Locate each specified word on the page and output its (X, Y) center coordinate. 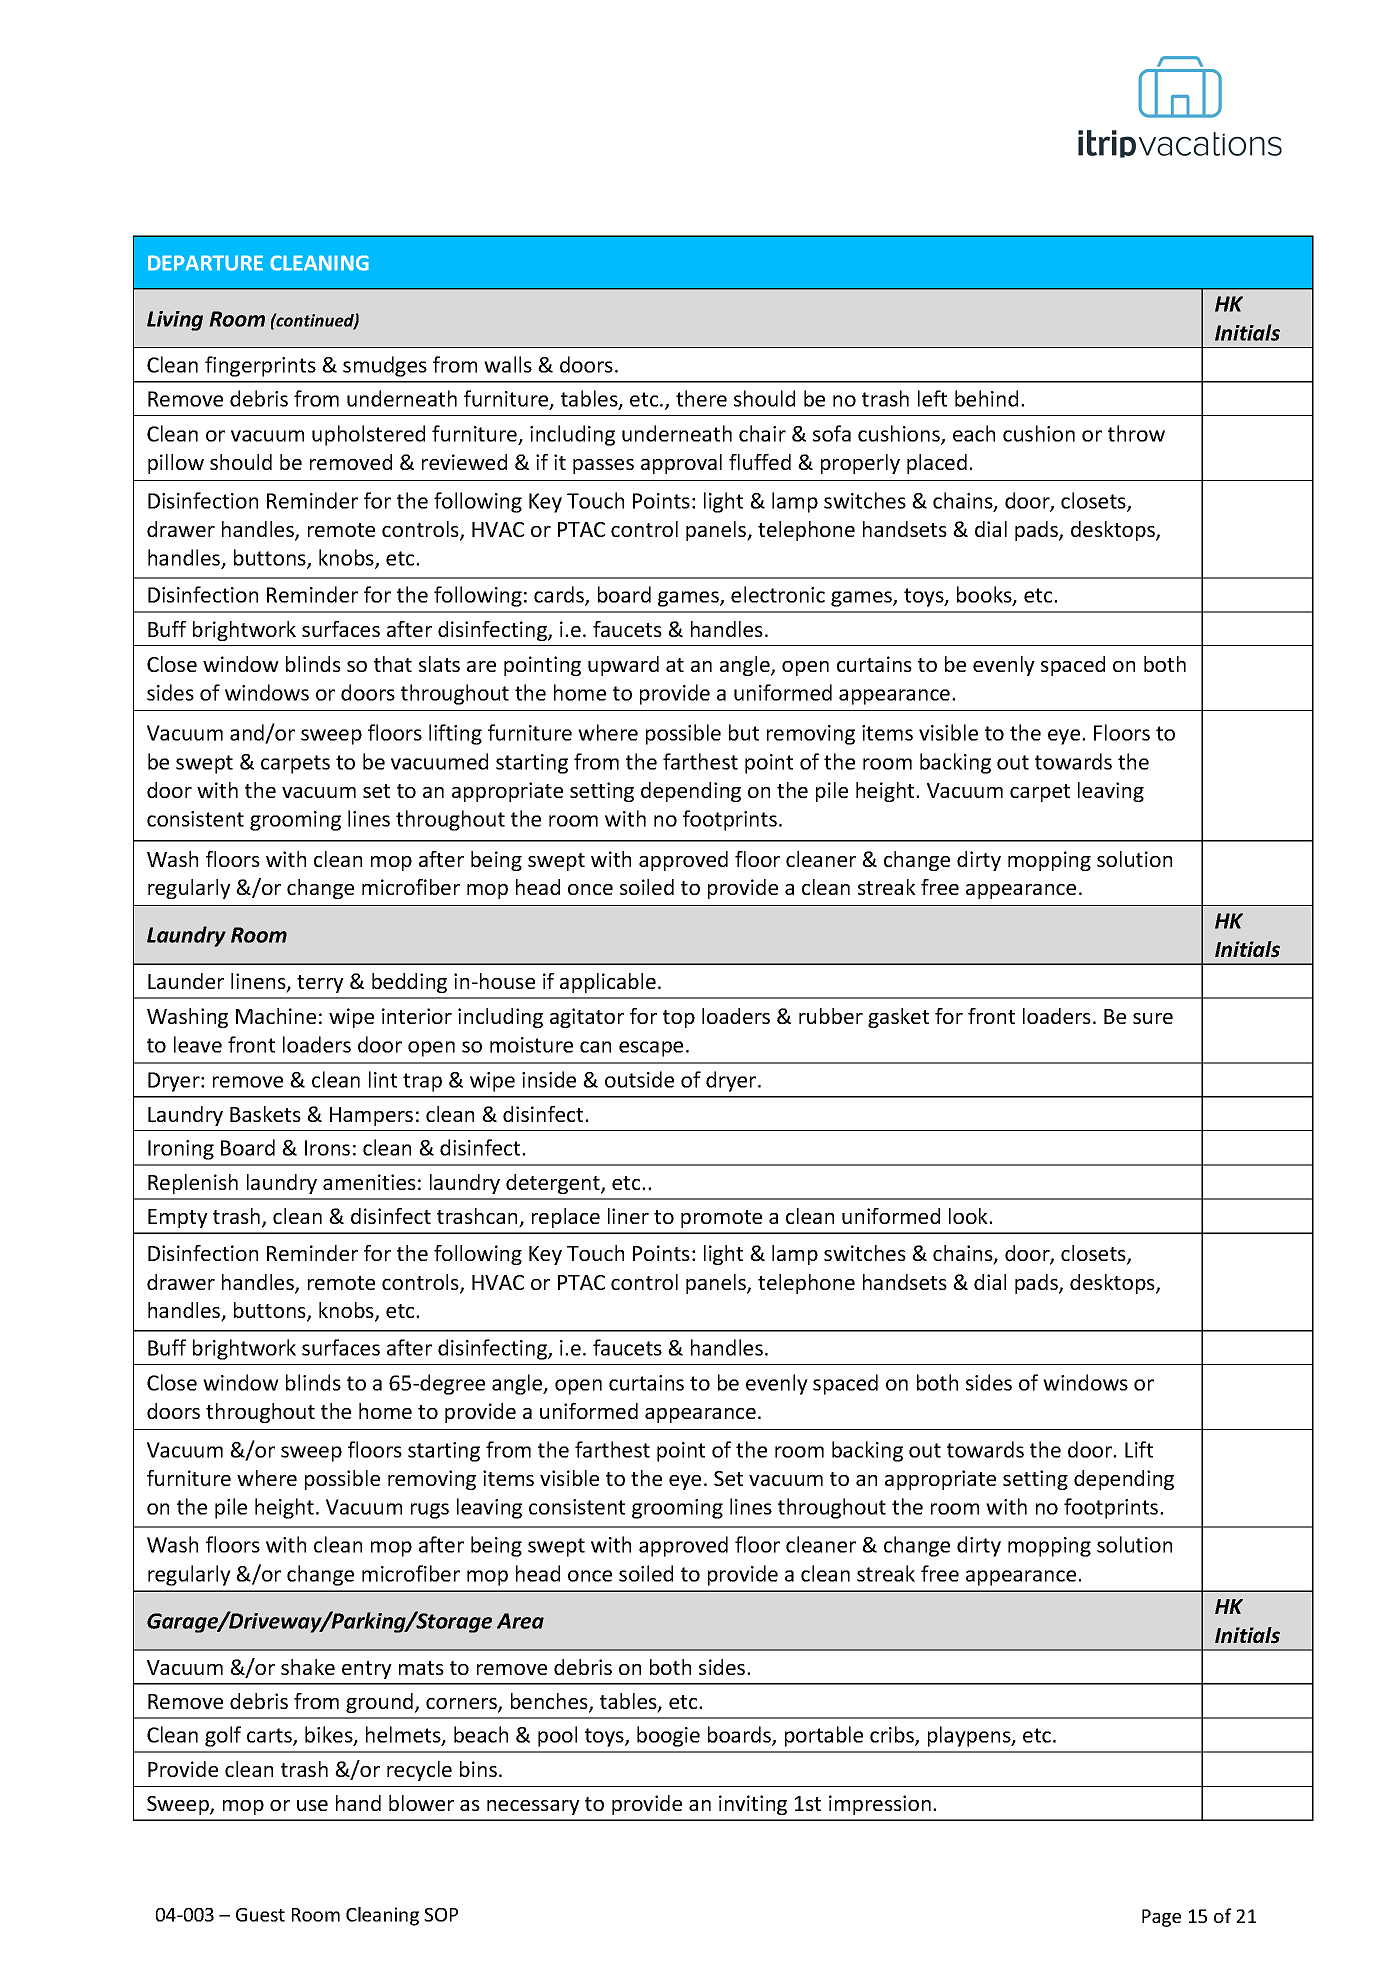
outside (639, 1079)
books (985, 595)
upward (623, 666)
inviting (753, 1805)
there (701, 398)
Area (520, 1621)
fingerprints (260, 366)
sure (1153, 1018)
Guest (260, 1915)
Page (1161, 1918)
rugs (430, 1511)
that (393, 664)
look (969, 1216)
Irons (327, 1148)
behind (986, 398)
